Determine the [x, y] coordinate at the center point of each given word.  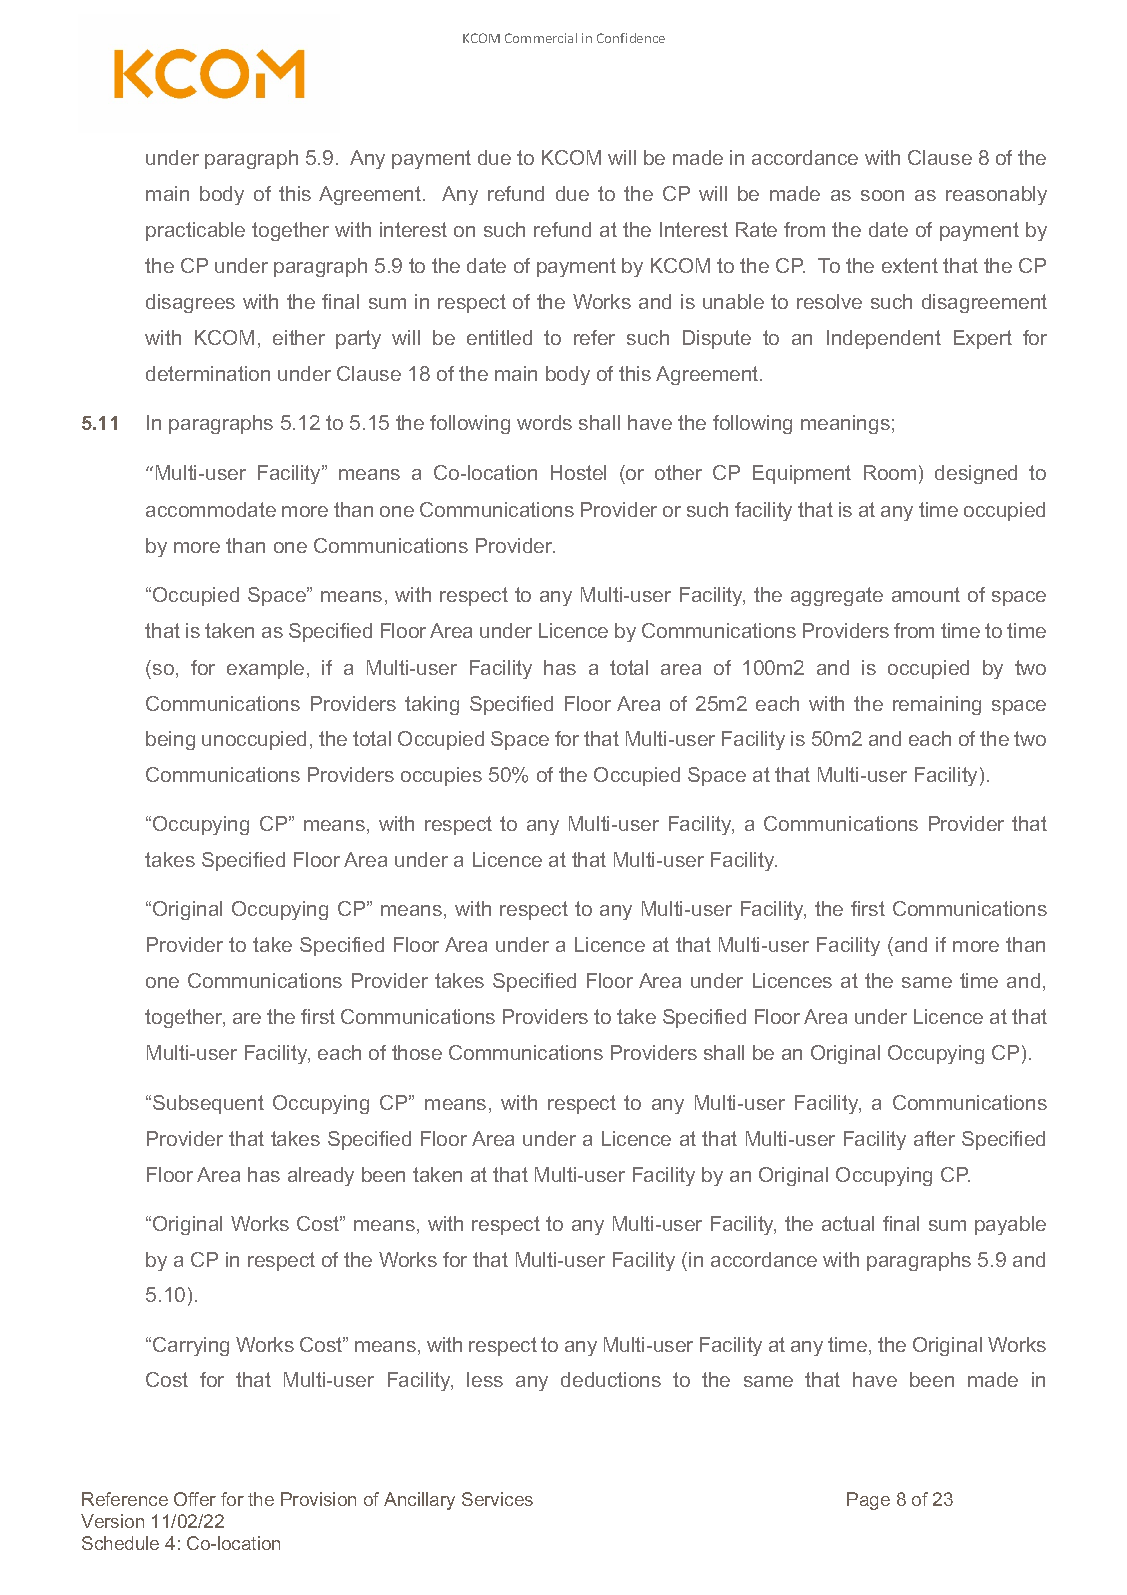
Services [497, 1499]
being [170, 740]
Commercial [541, 38]
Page [868, 1501]
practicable [195, 231]
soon [882, 195]
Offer [195, 1499]
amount [926, 594]
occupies [441, 776]
